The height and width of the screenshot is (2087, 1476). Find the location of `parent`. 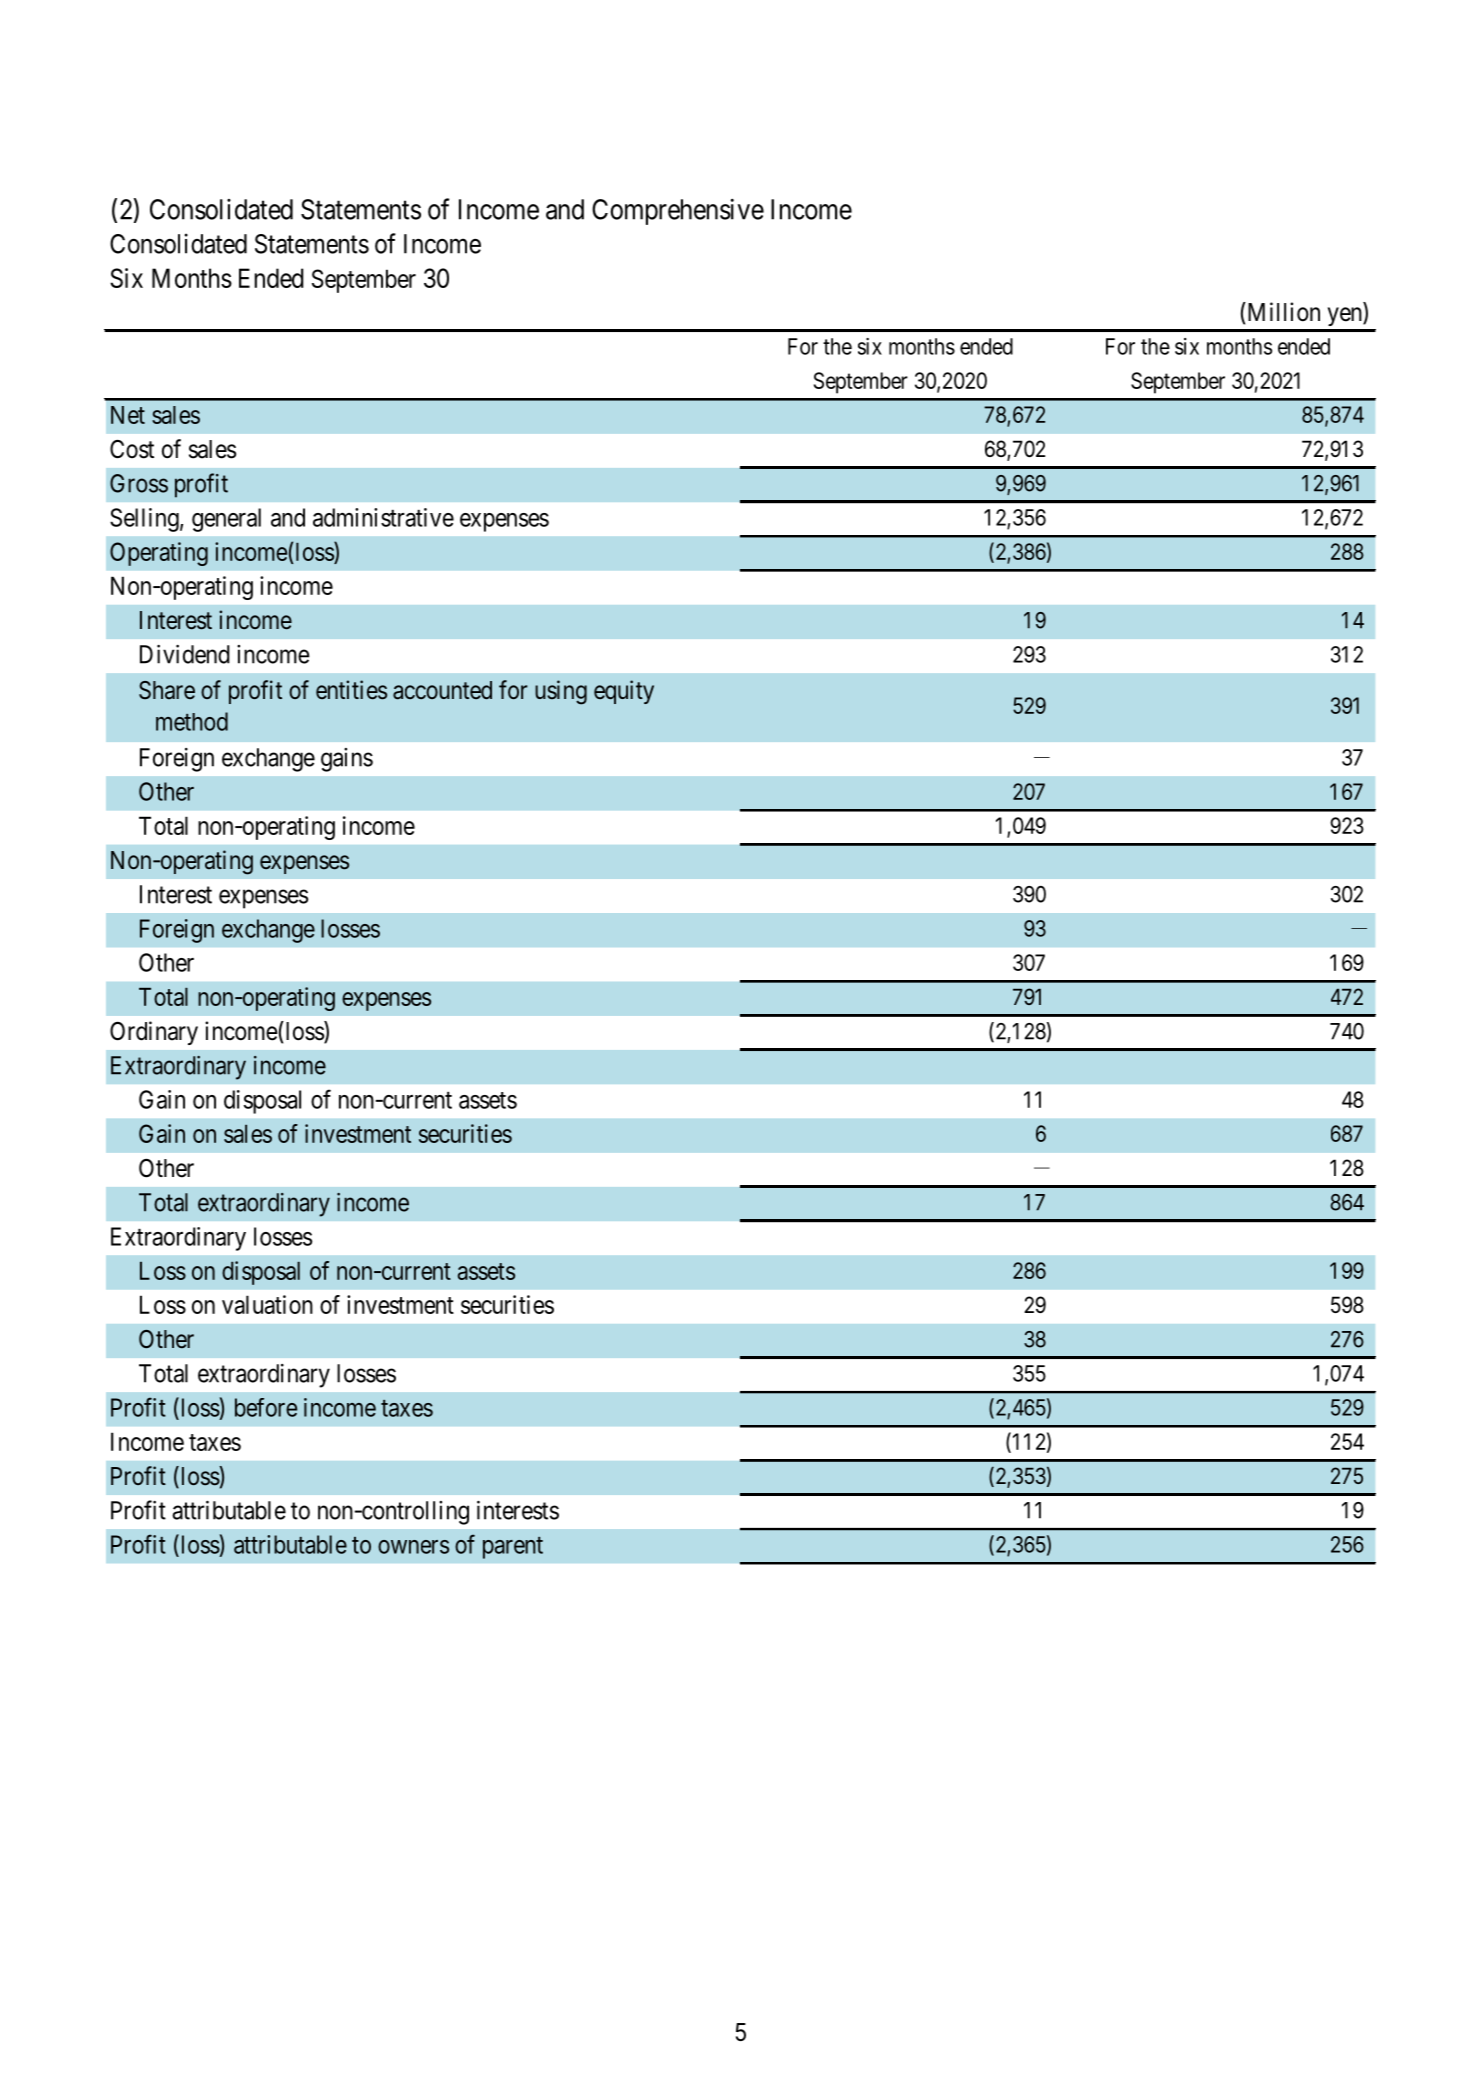

parent is located at coordinates (513, 1548).
